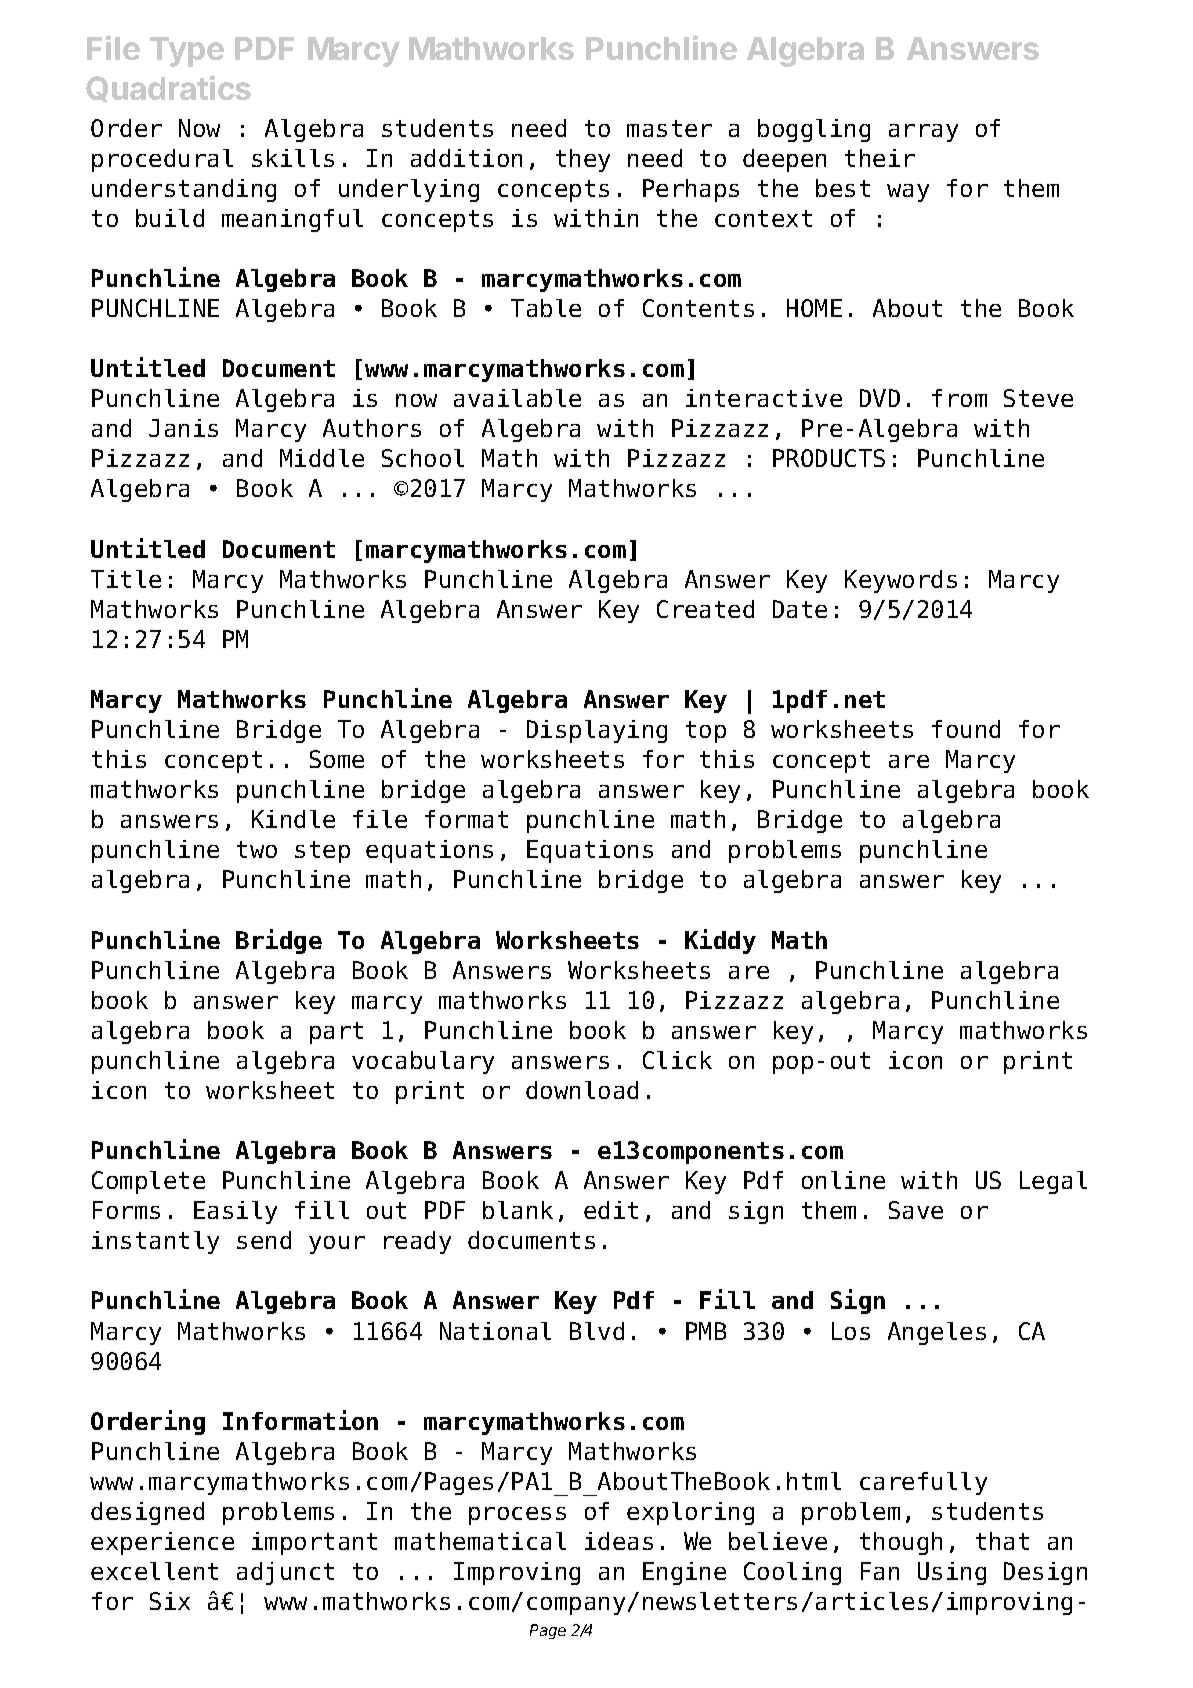  What do you see at coordinates (583, 160) in the image?
I see `they` at bounding box center [583, 160].
